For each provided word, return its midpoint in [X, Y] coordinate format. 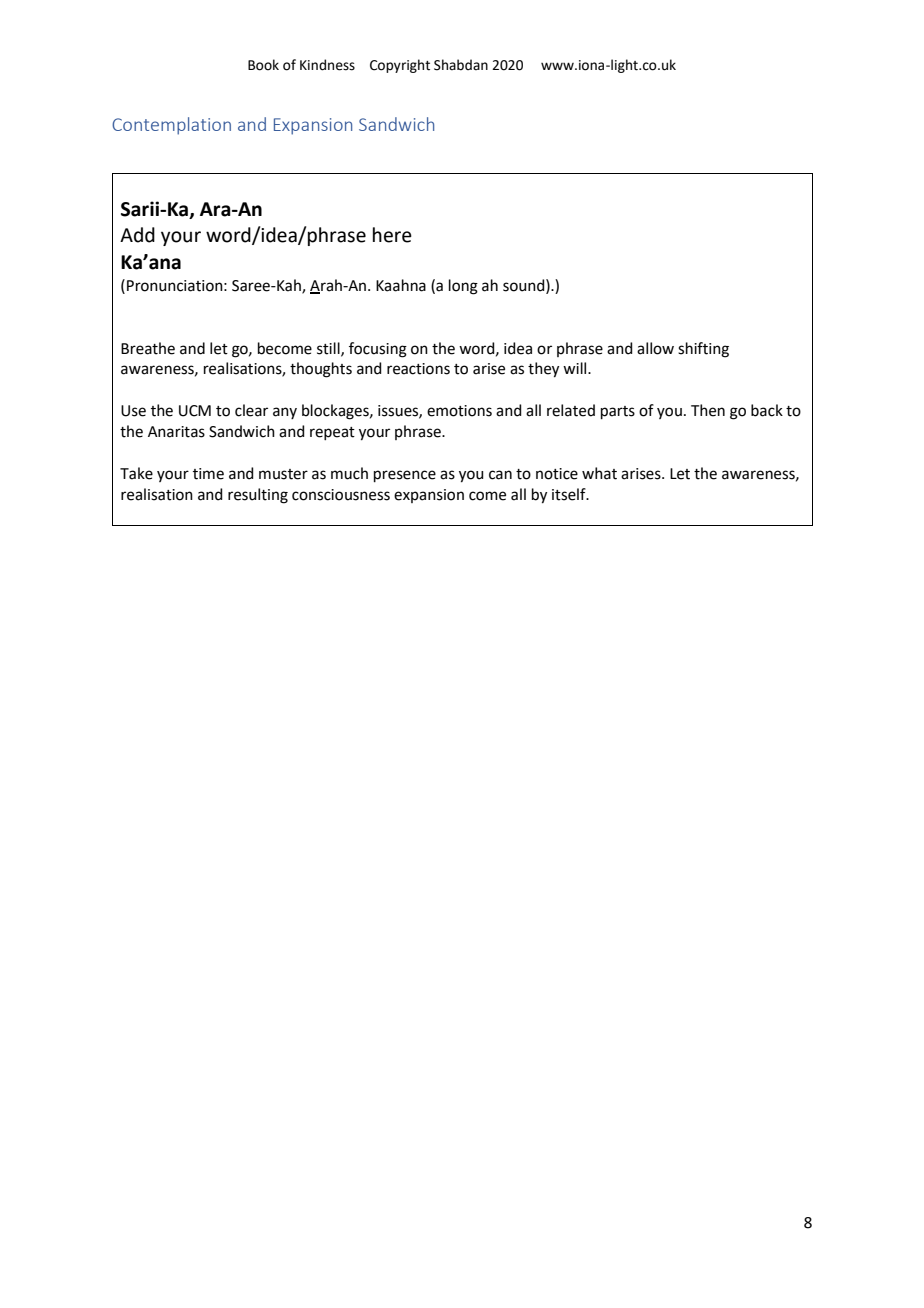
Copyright [400, 66]
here [392, 235]
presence [405, 476]
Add [137, 235]
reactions [418, 369]
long [463, 287]
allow [655, 348]
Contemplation [171, 126]
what [599, 473]
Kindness [327, 65]
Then [708, 410]
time [208, 474]
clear [251, 410]
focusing [378, 350]
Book [263, 65]
